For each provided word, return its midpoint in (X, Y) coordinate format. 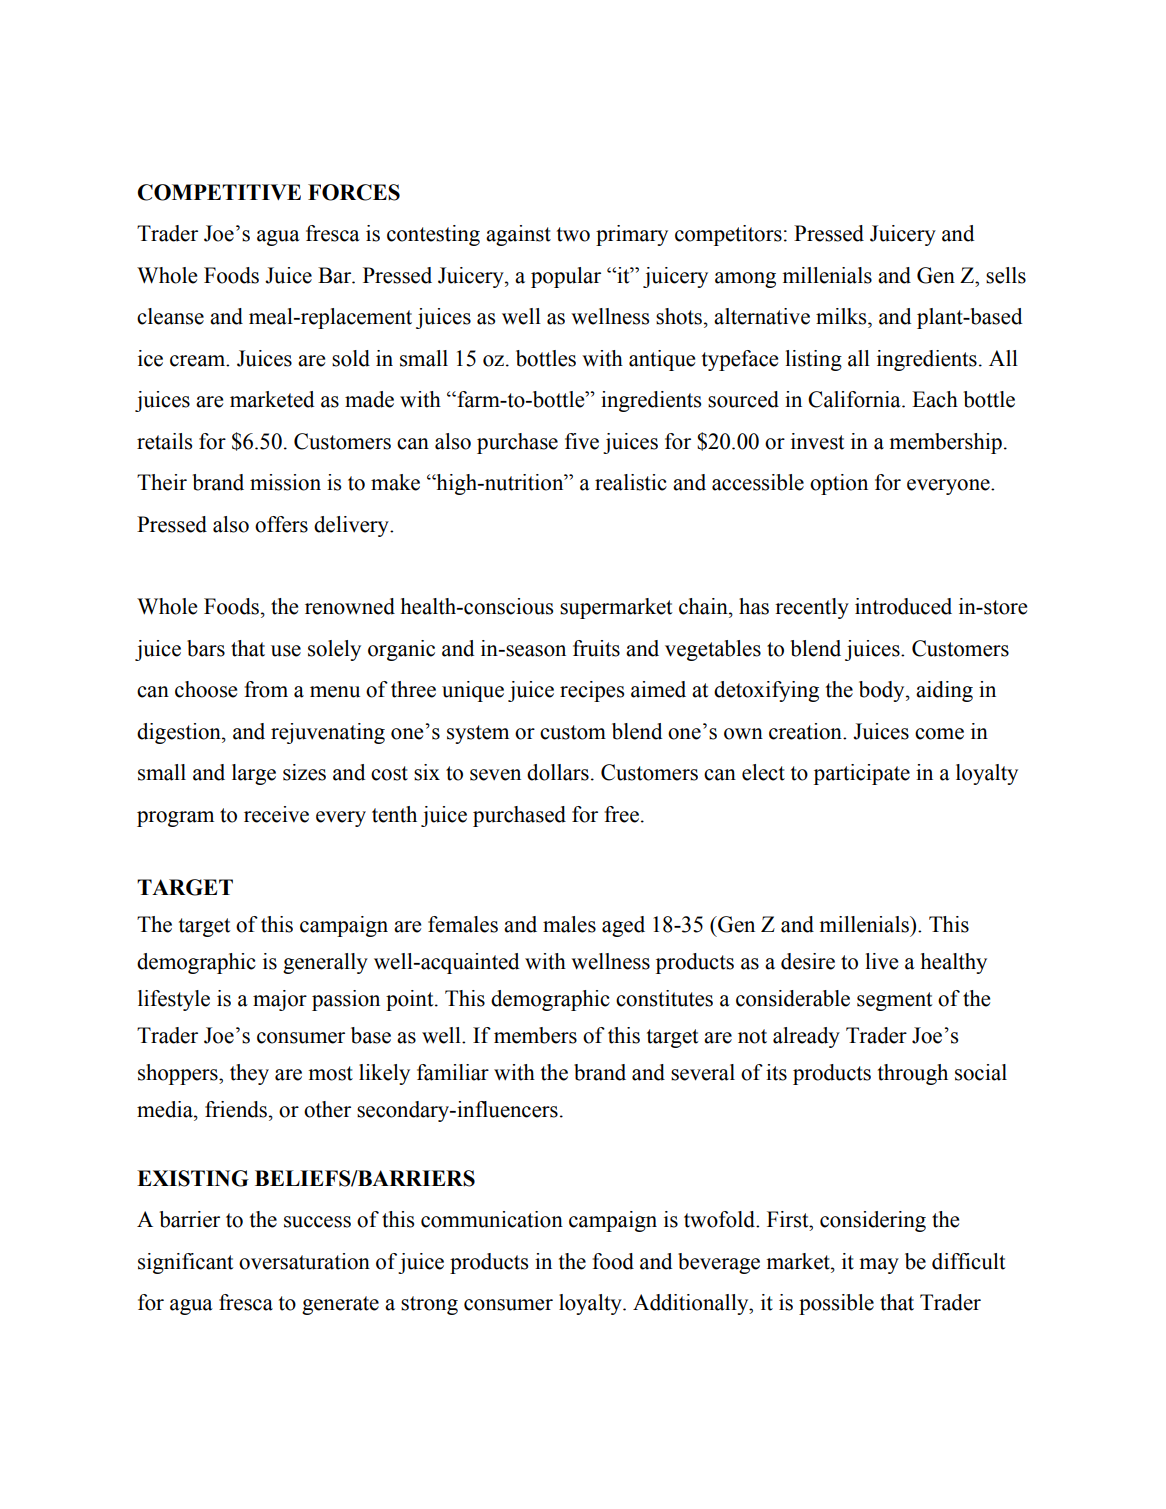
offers (281, 524)
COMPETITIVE (219, 192)
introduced (903, 606)
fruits (596, 648)
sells (1006, 275)
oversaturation (304, 1261)
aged (623, 926)
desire (808, 961)
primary (632, 235)
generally (325, 963)
